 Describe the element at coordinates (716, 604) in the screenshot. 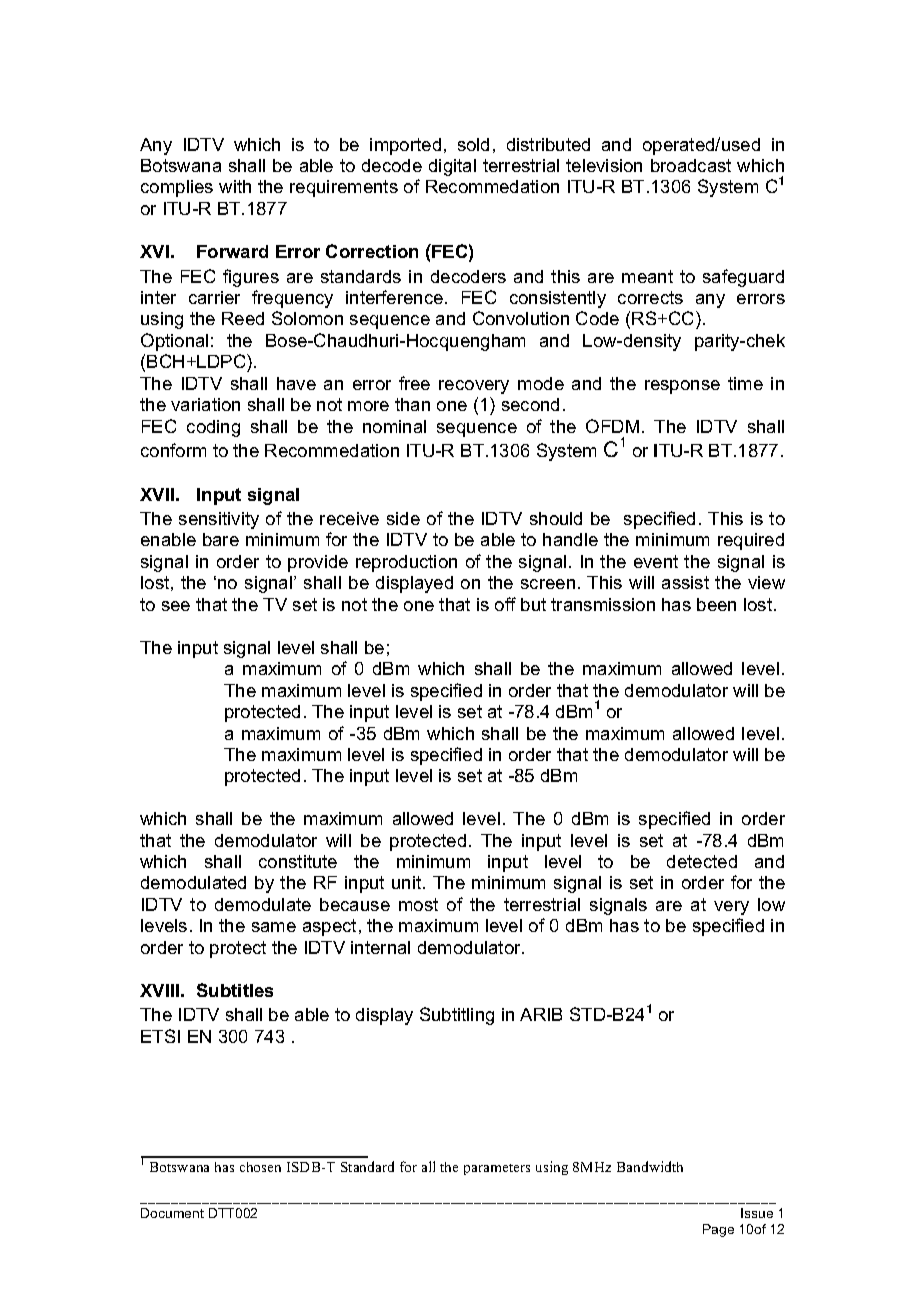

I see `been` at that location.
